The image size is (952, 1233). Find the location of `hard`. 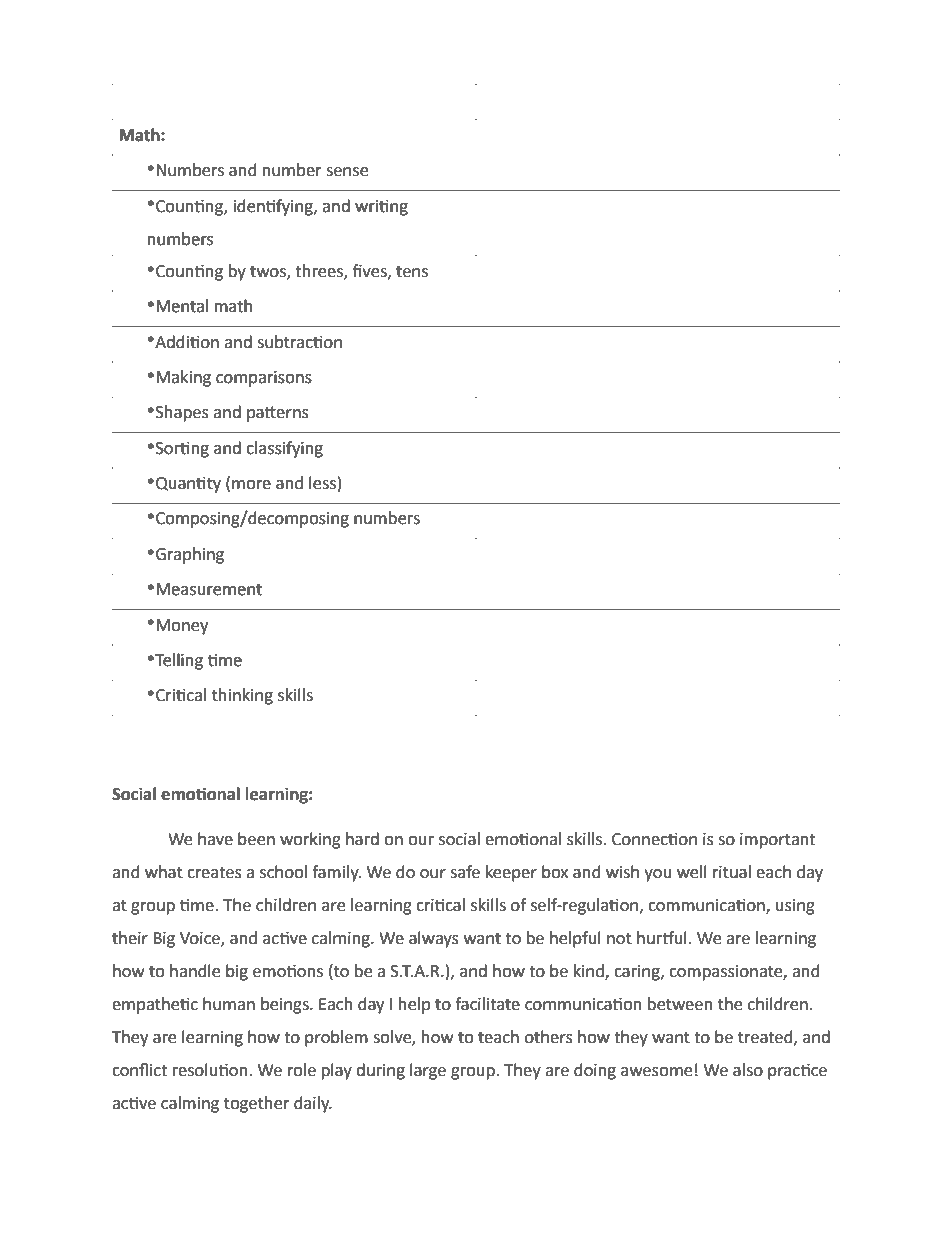

hard is located at coordinates (362, 839).
